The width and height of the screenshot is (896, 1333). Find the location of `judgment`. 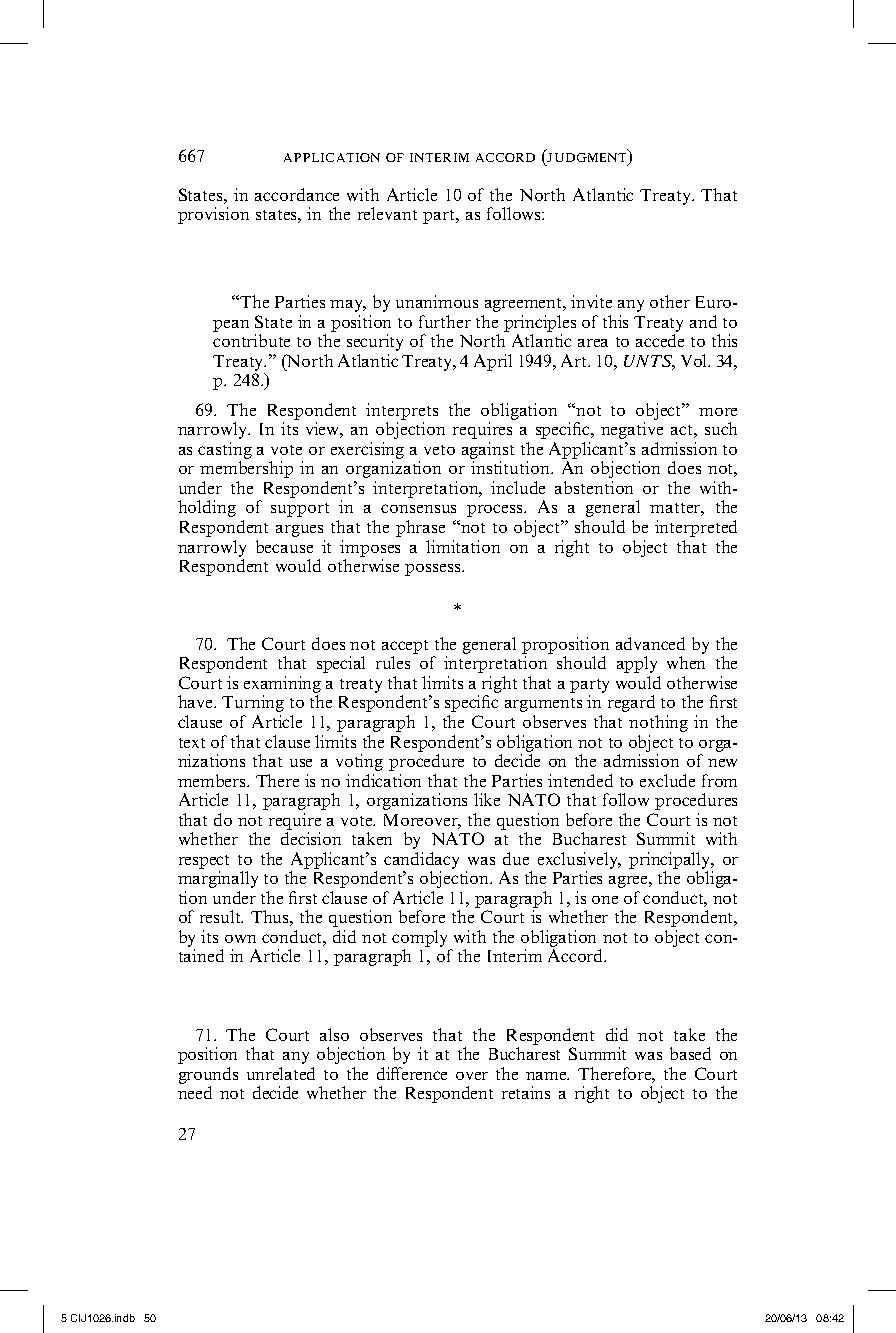

judgment is located at coordinates (588, 158).
